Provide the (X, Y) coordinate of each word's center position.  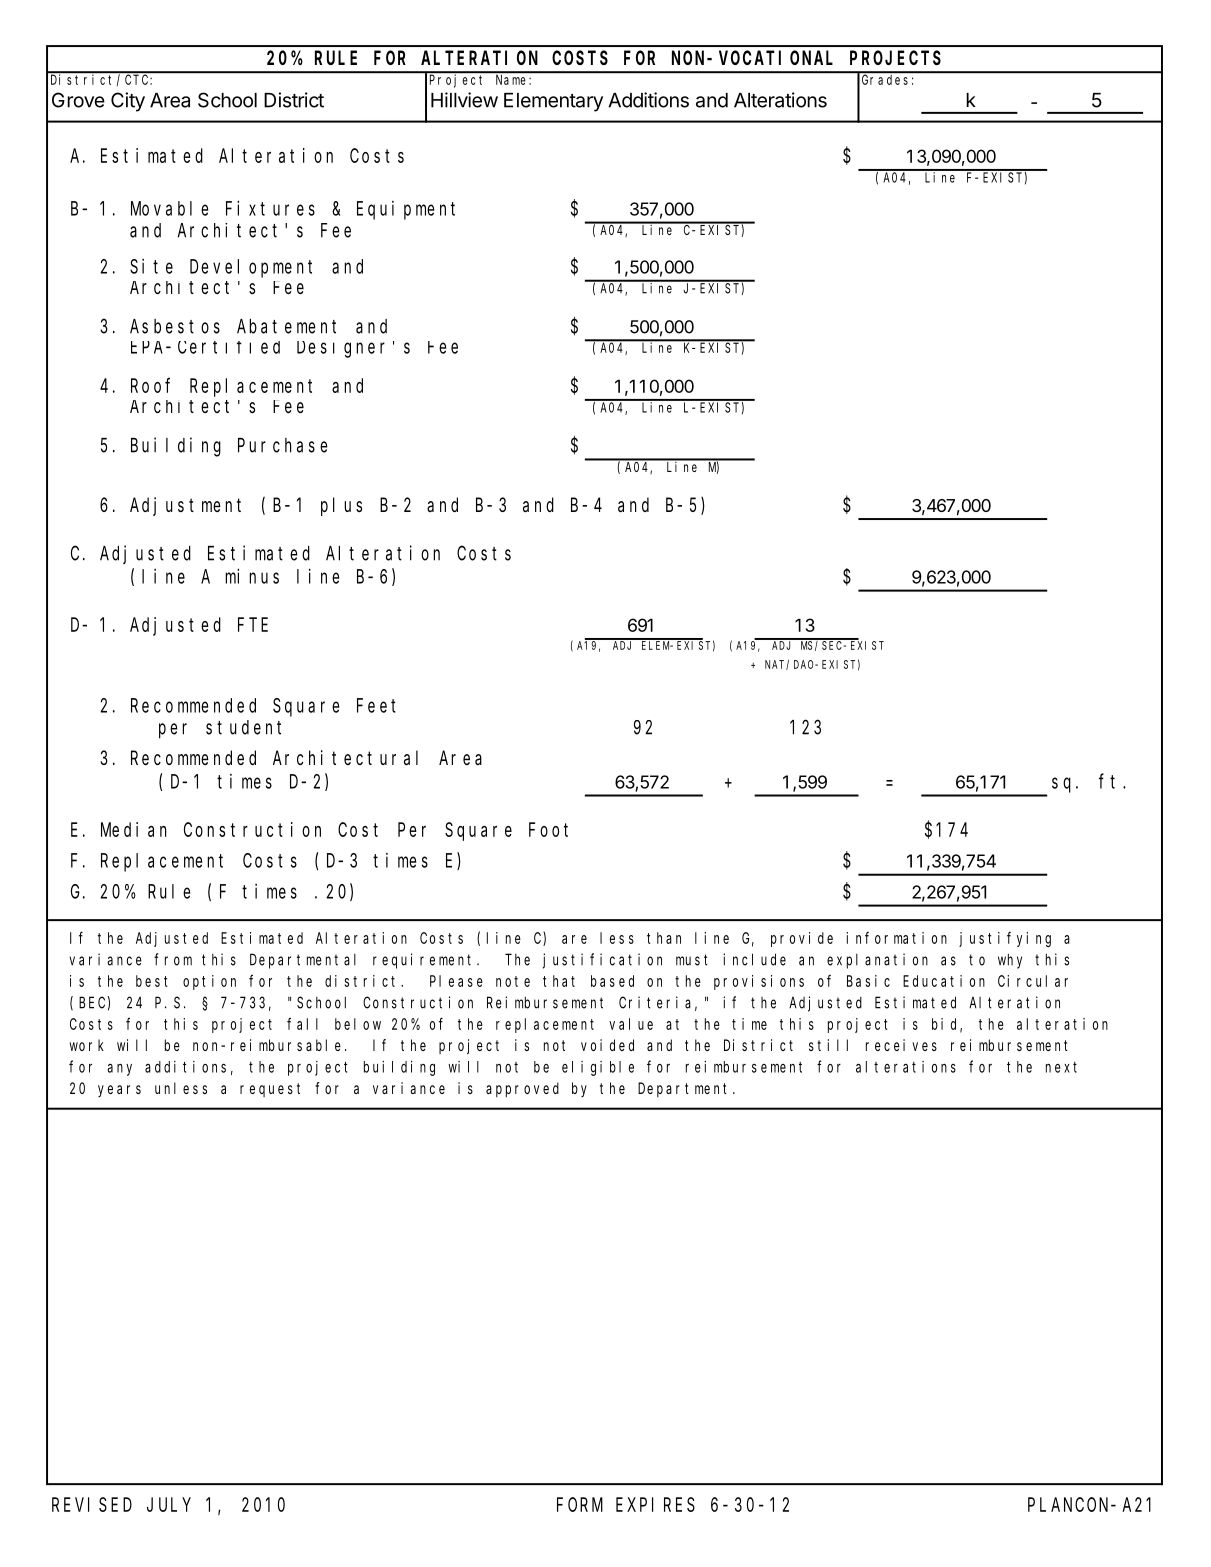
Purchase (283, 445)
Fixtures (270, 208)
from (173, 959)
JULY (169, 1505)
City (128, 102)
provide (802, 939)
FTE (253, 625)
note (513, 981)
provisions (759, 982)
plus (341, 506)
